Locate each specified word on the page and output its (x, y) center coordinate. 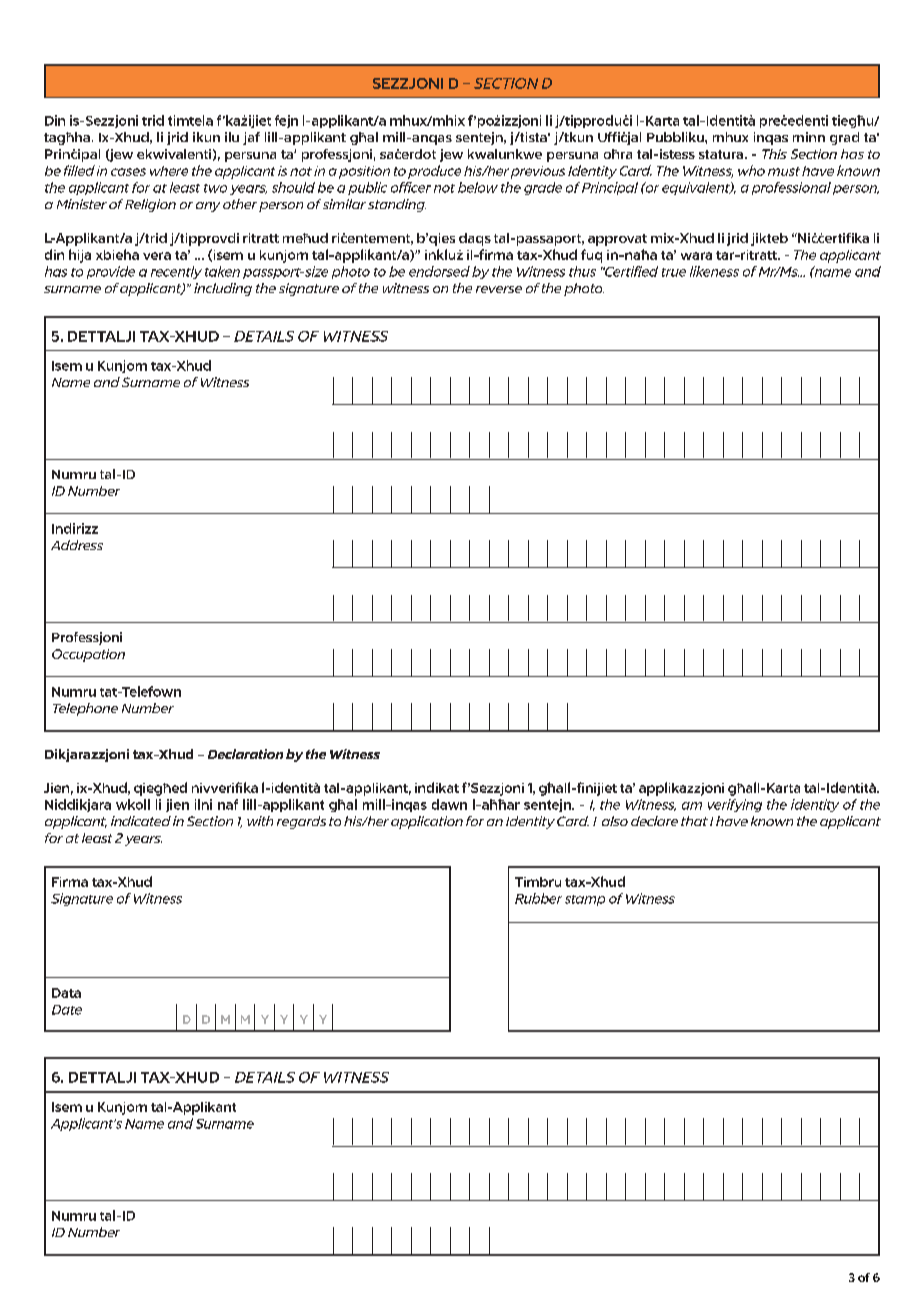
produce (434, 172)
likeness (714, 271)
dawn (449, 804)
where (169, 171)
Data (66, 993)
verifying (735, 805)
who (751, 170)
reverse (499, 289)
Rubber (538, 898)
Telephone (85, 709)
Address (77, 545)
